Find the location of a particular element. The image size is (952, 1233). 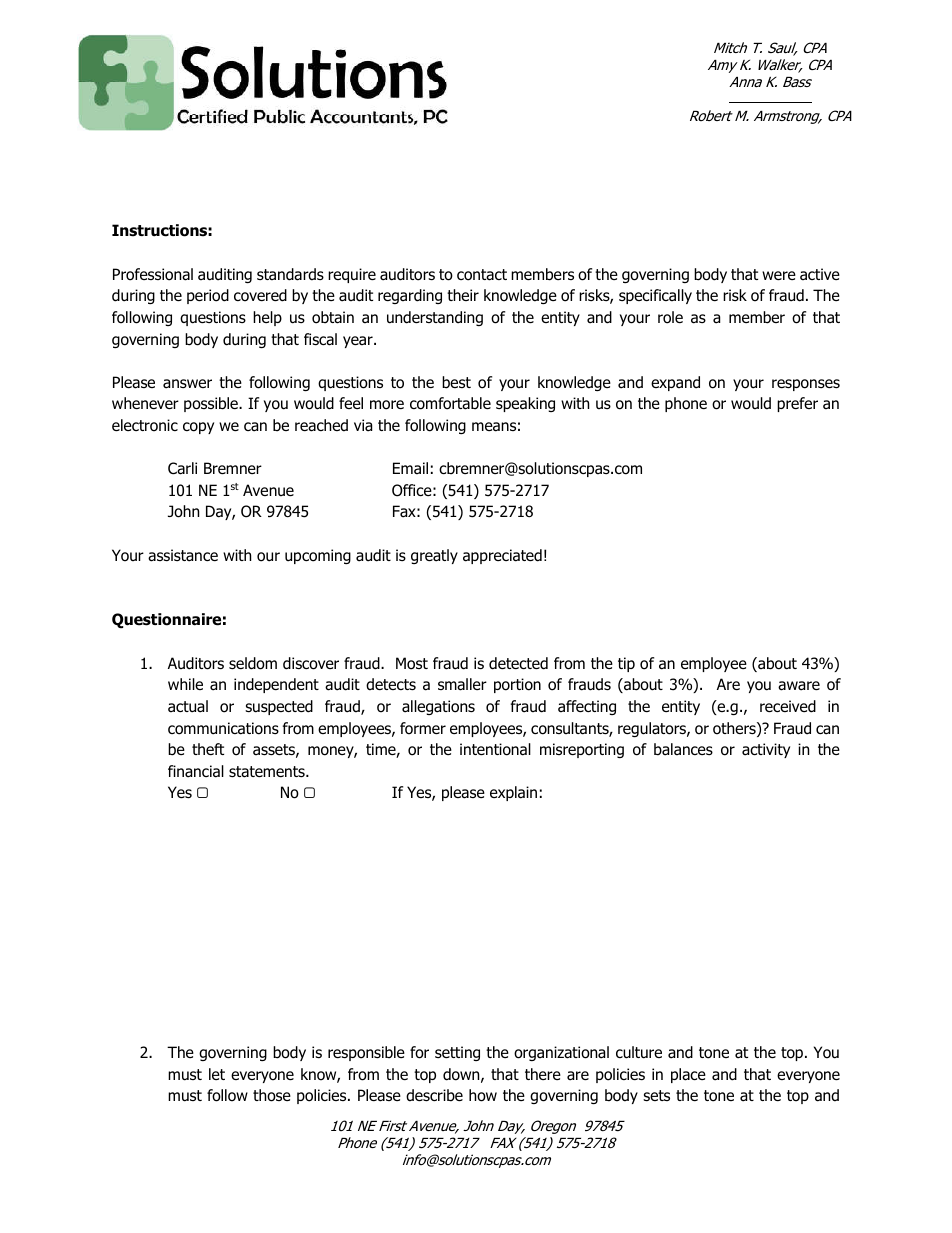

were is located at coordinates (779, 275).
